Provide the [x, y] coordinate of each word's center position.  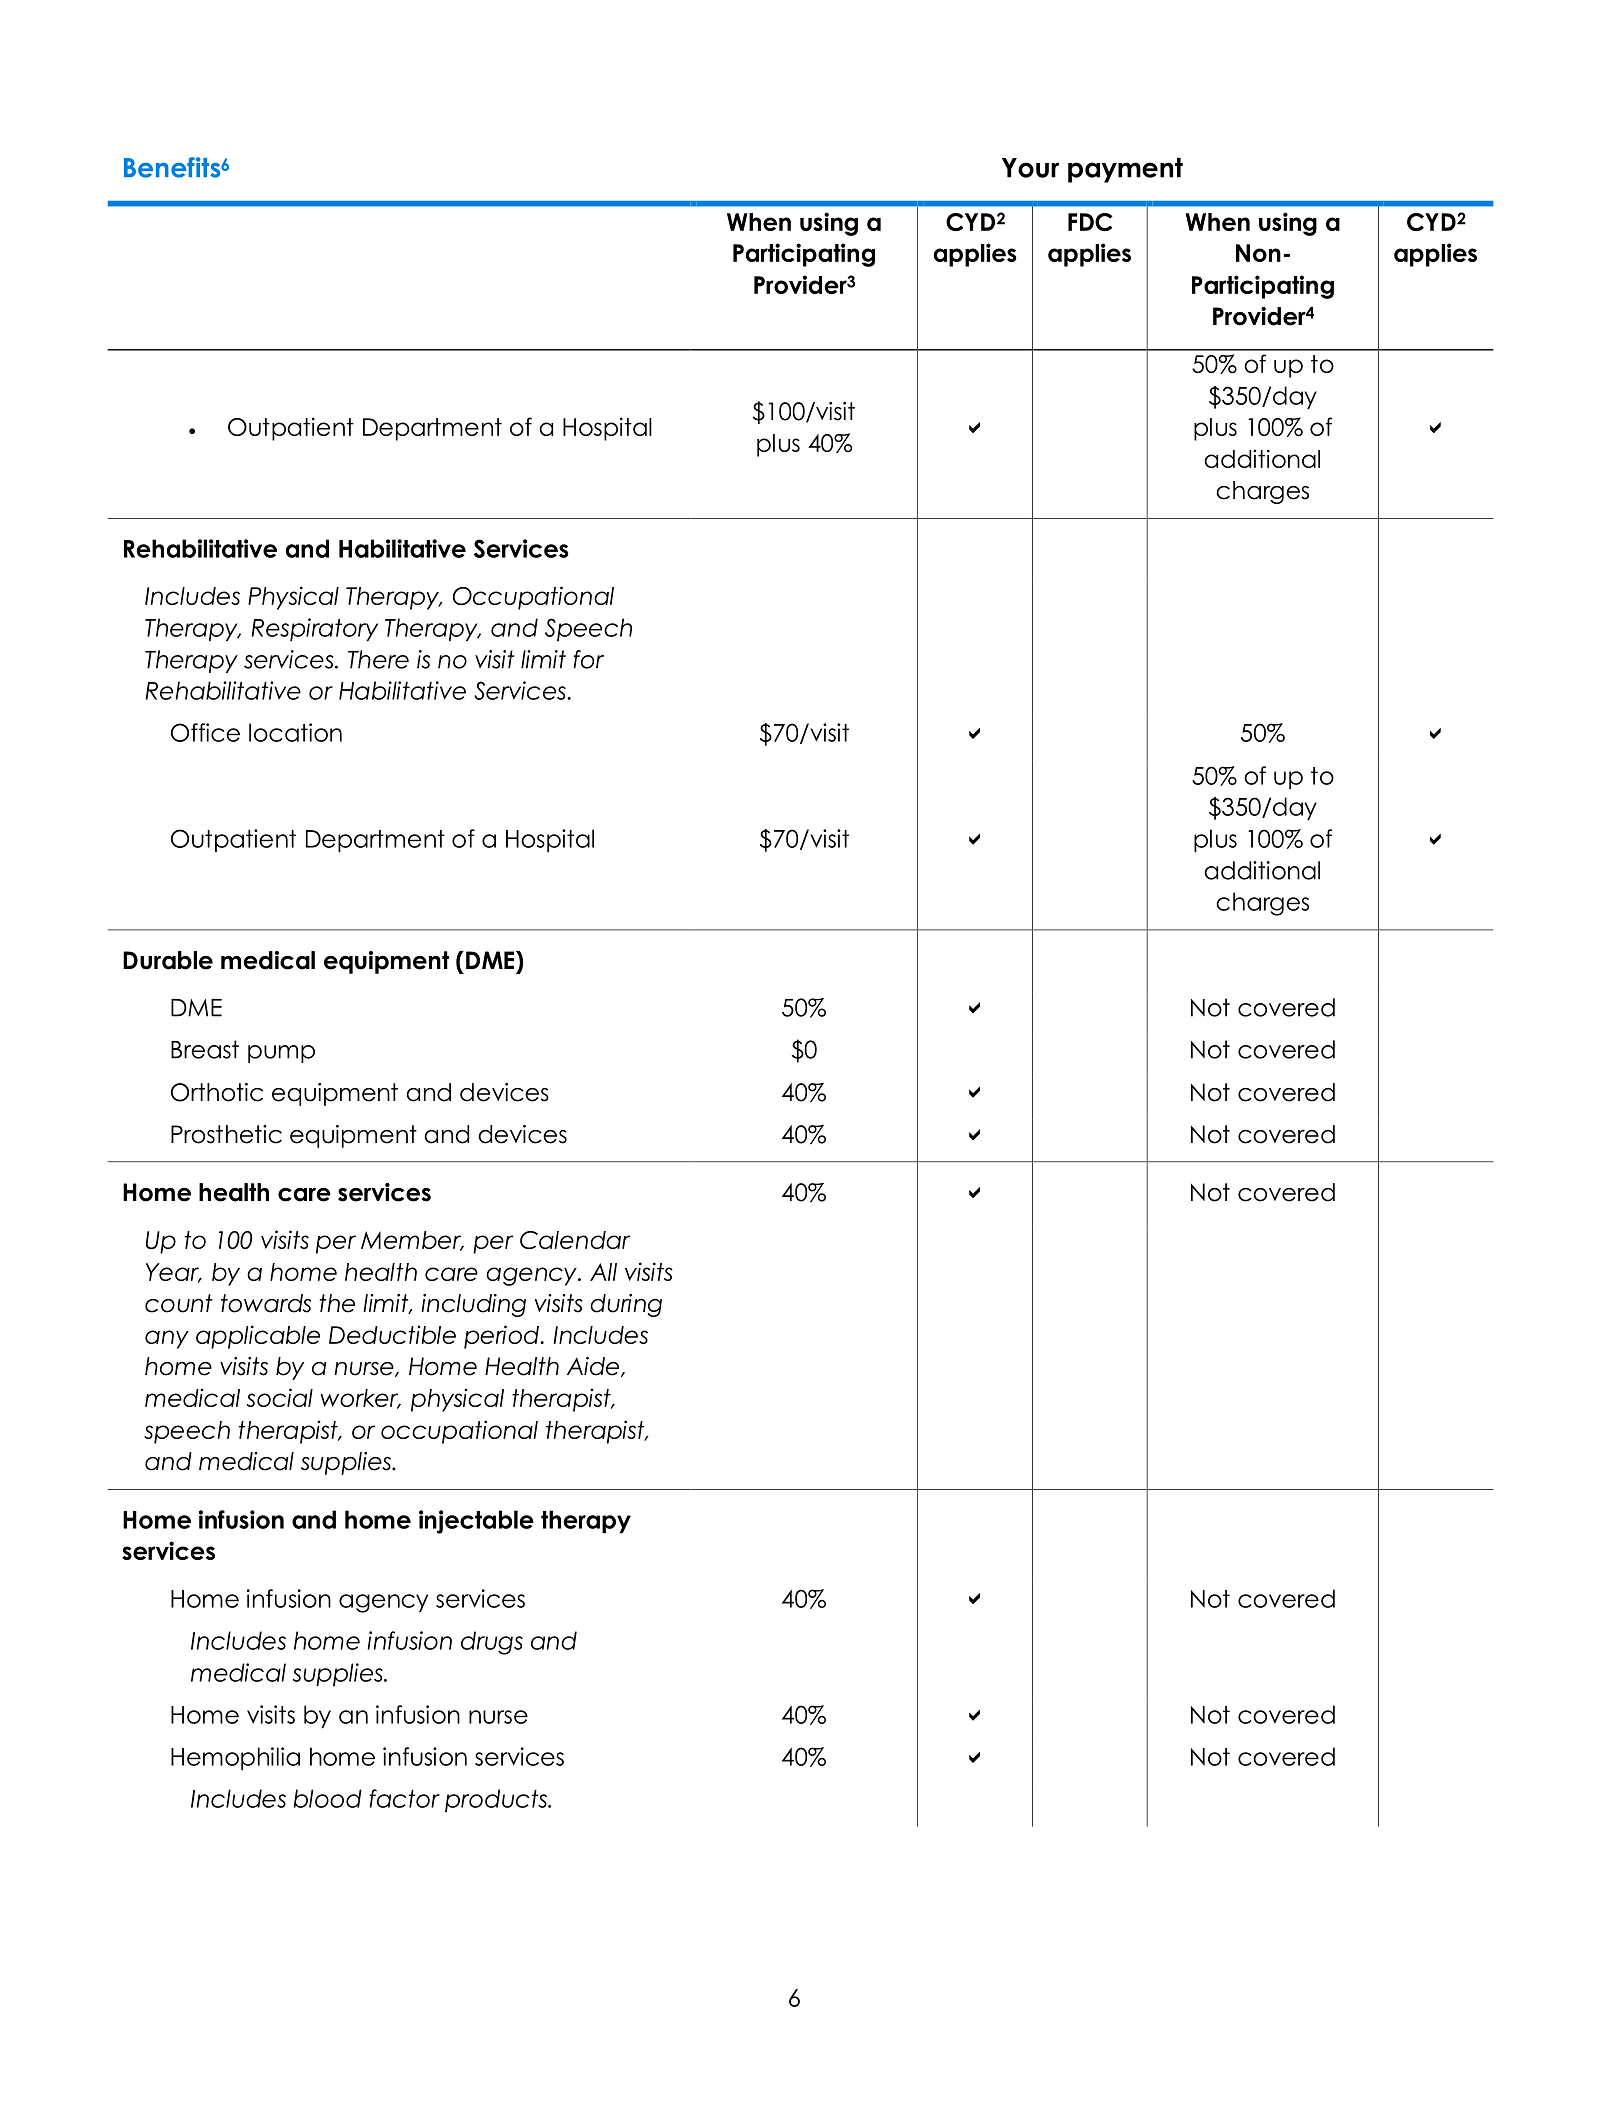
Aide [594, 1367]
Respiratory [314, 630]
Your [1030, 168]
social [280, 1397]
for [588, 659]
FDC [1090, 222]
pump [281, 1054]
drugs [492, 1643]
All [603, 1272]
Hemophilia [235, 1759]
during [626, 1305]
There [378, 659]
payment [1125, 170]
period [502, 1337]
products [497, 1800]
